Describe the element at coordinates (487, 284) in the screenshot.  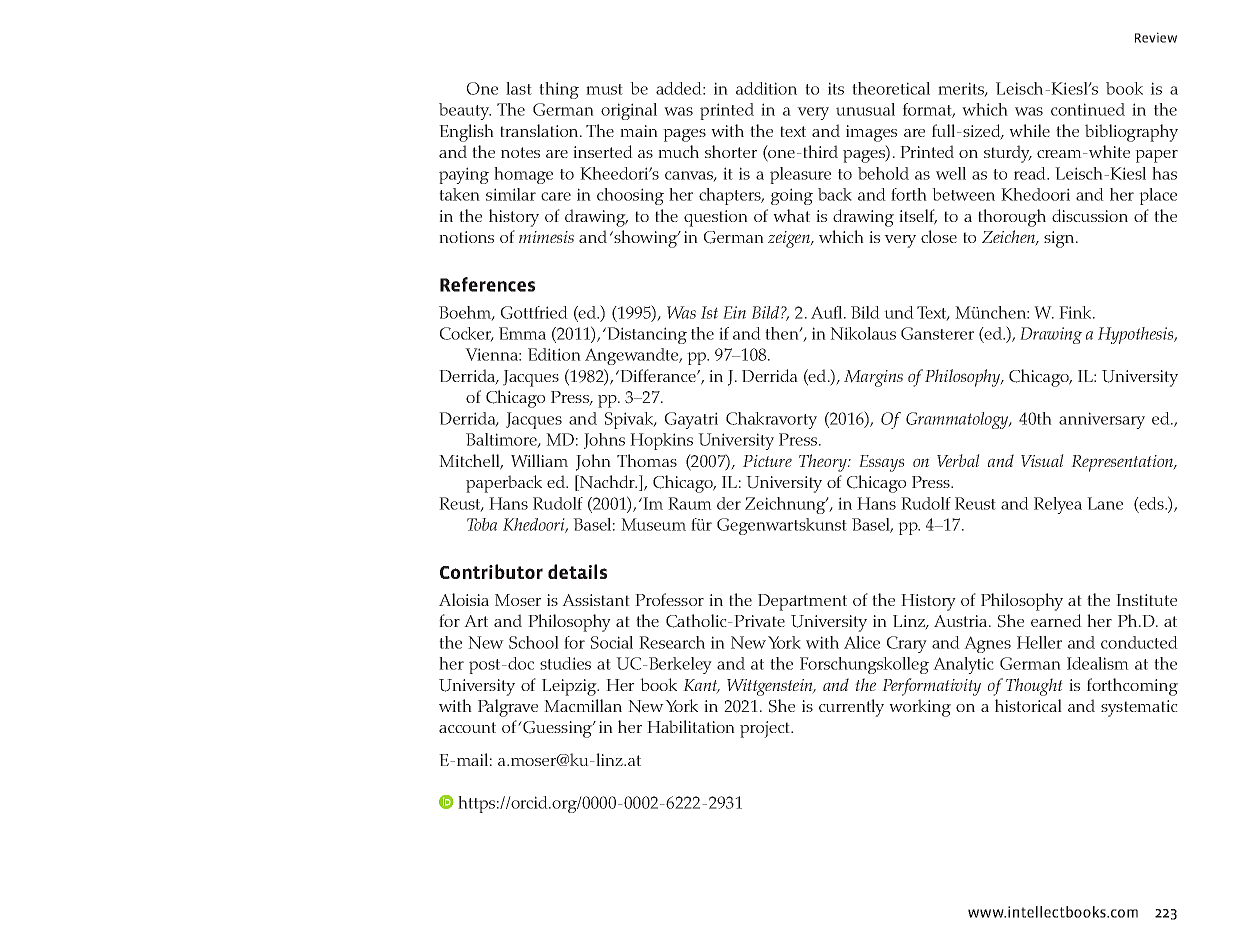
I see `References` at that location.
